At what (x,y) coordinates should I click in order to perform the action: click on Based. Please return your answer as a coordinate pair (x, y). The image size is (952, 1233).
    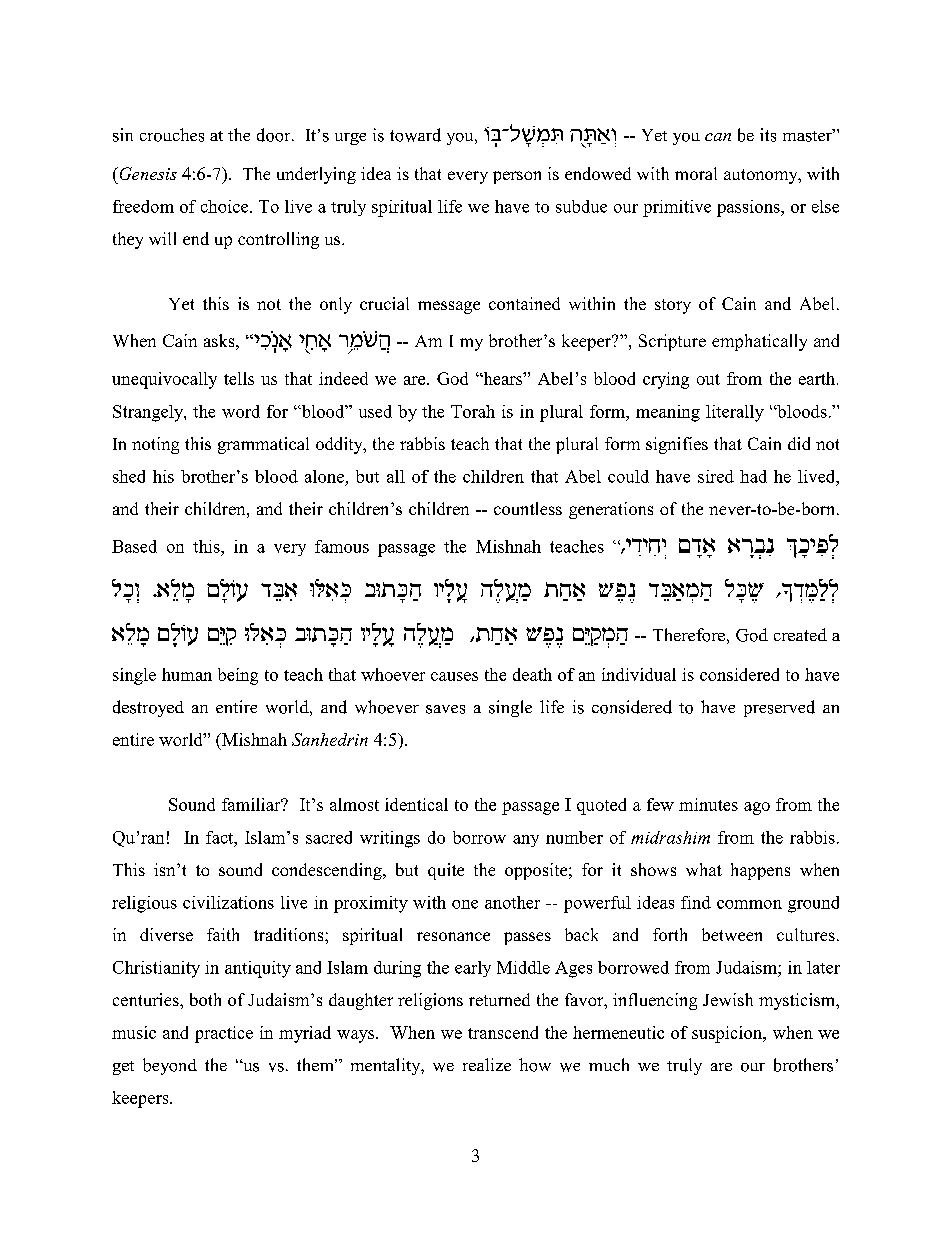
    Looking at the image, I should click on (134, 546).
